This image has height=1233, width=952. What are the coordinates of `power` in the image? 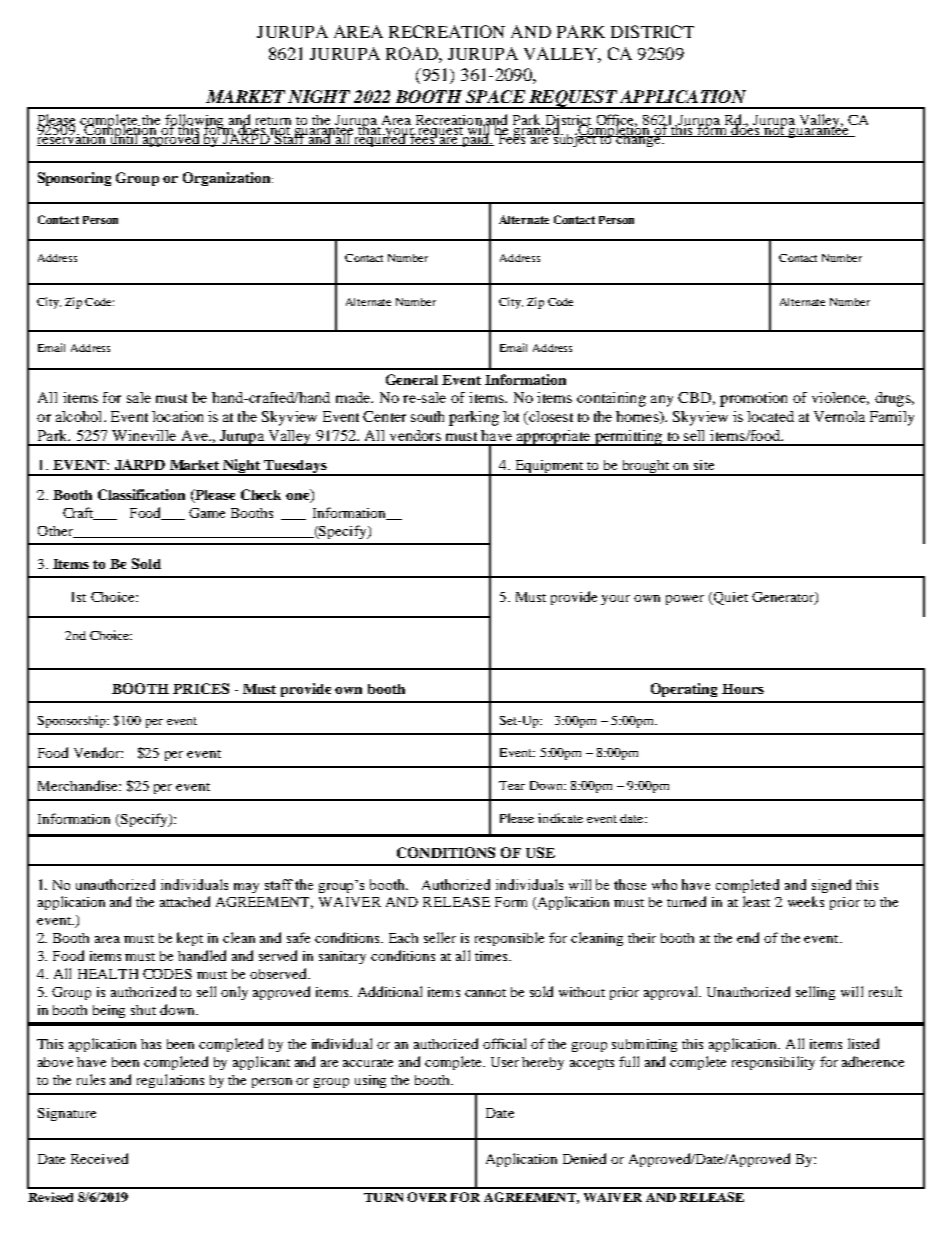 It's located at (685, 600).
